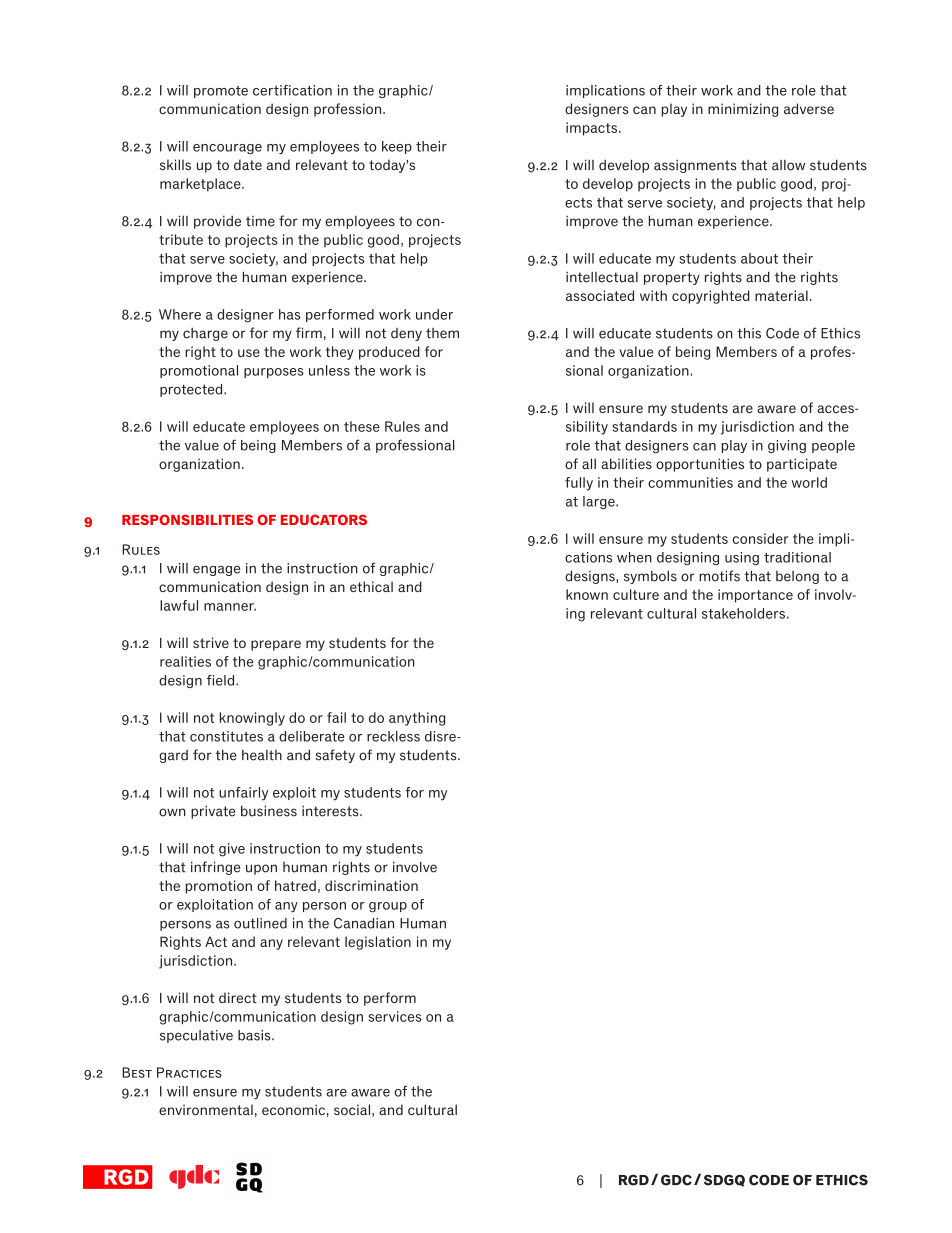 The image size is (952, 1233). Describe the element at coordinates (395, 1016) in the screenshot. I see `services` at that location.
